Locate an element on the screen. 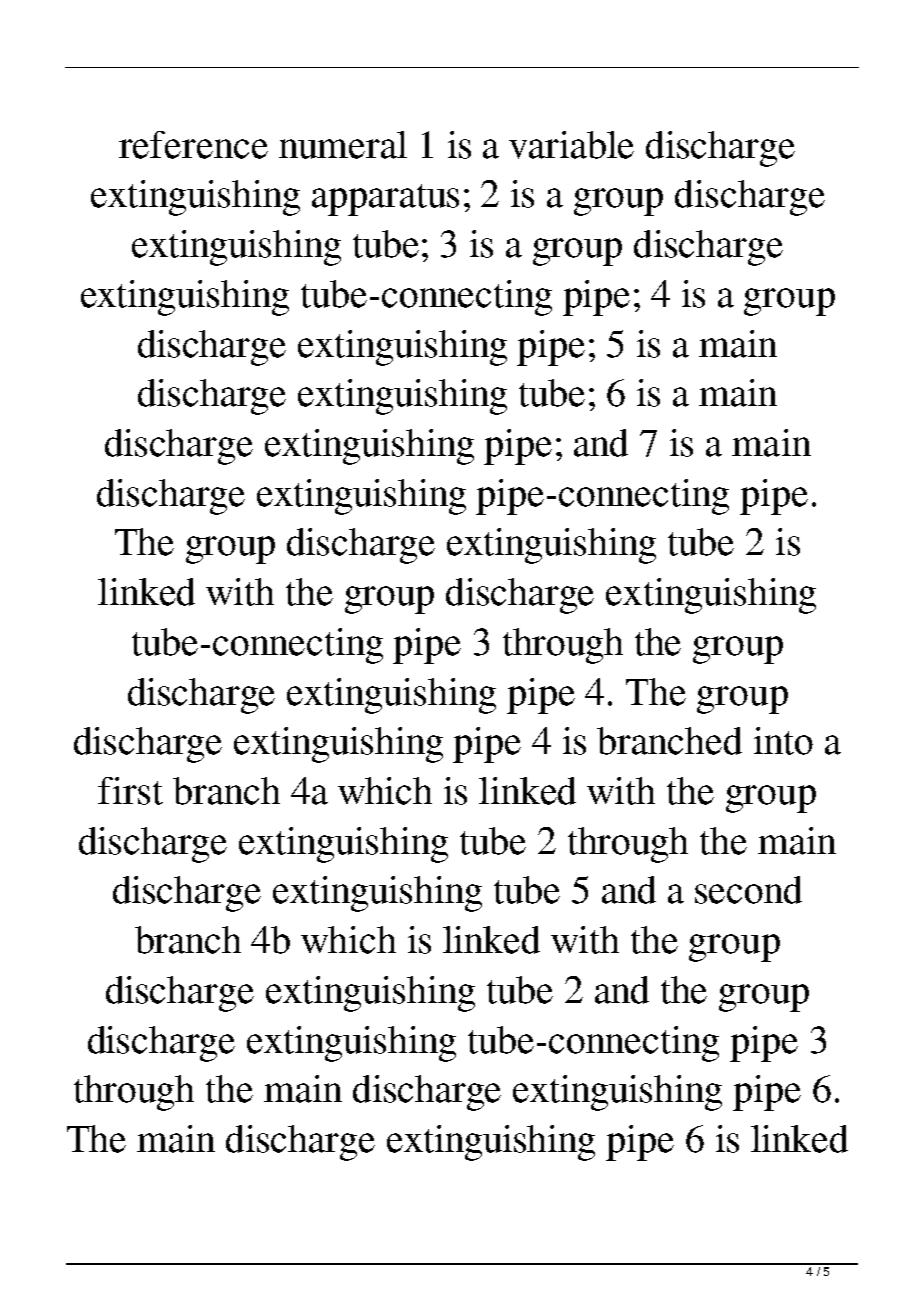 The image size is (924, 1308). reference is located at coordinates (193, 145).
